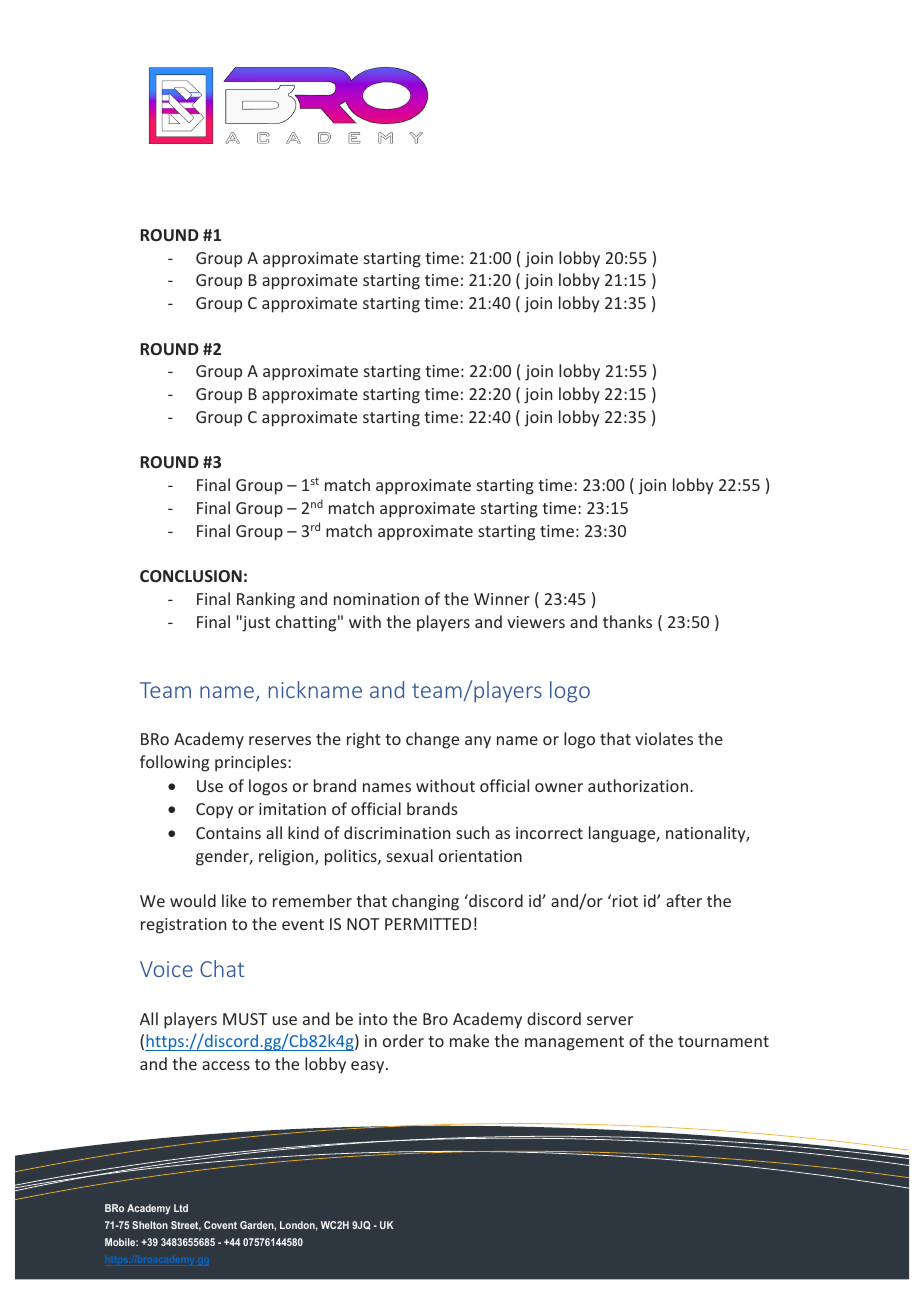  Describe the element at coordinates (376, 599) in the screenshot. I see `nomination` at that location.
